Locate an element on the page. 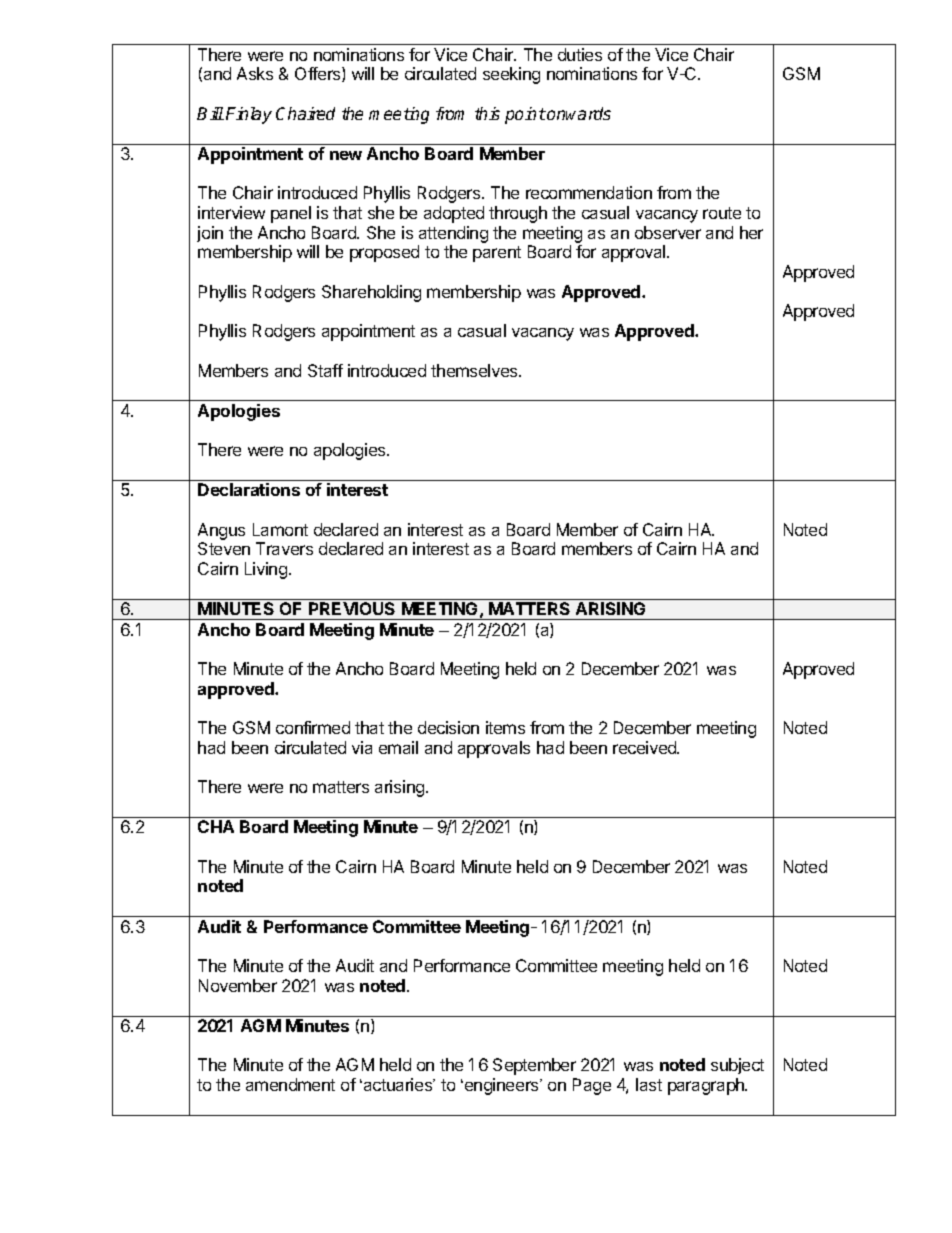 This image has height=1233, width=952. received is located at coordinates (646, 747).
